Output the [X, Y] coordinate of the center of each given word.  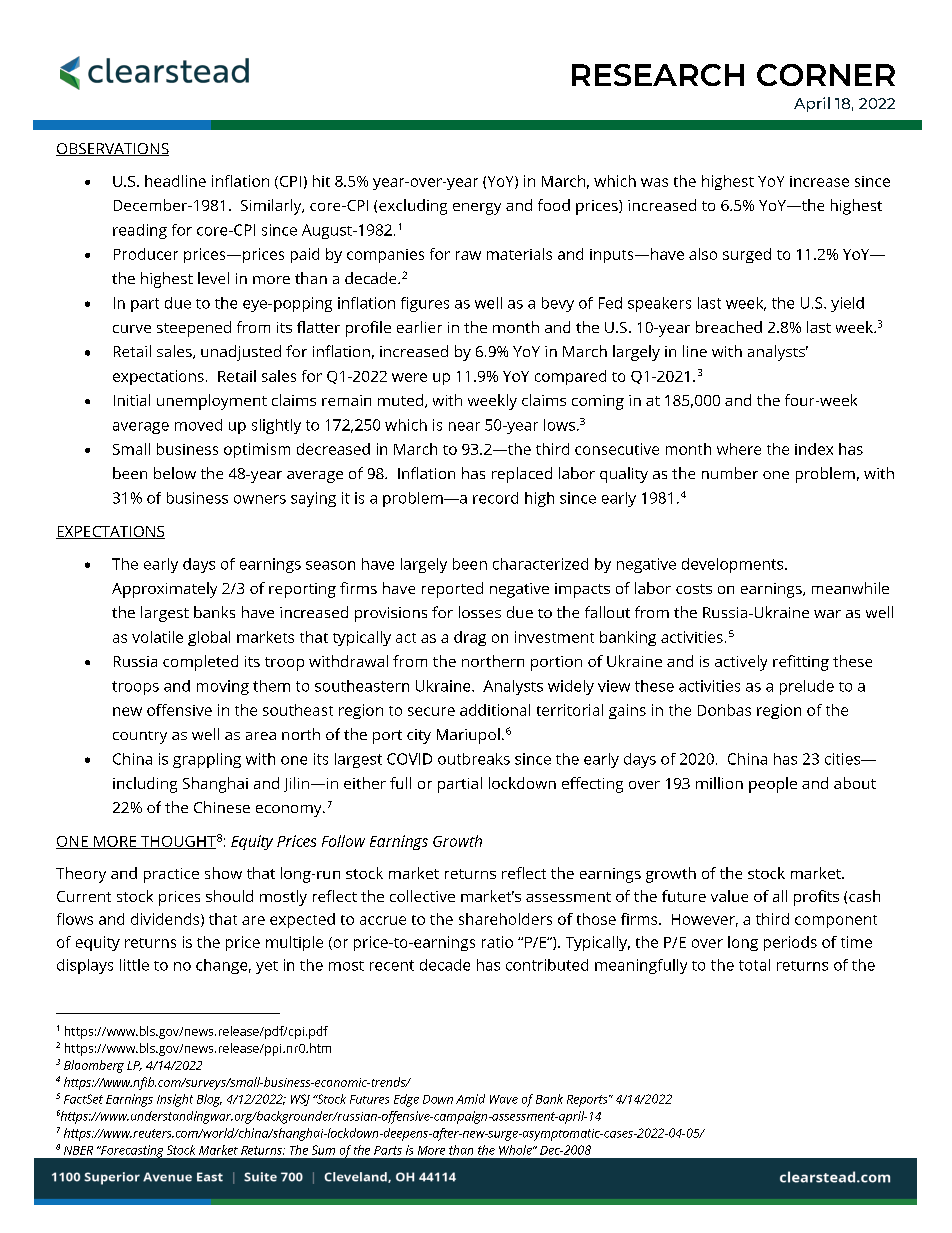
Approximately [164, 590]
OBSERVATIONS [112, 149]
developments [734, 565]
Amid [470, 1099]
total [754, 965]
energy [477, 209]
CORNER [826, 75]
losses [480, 612]
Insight [175, 1100]
